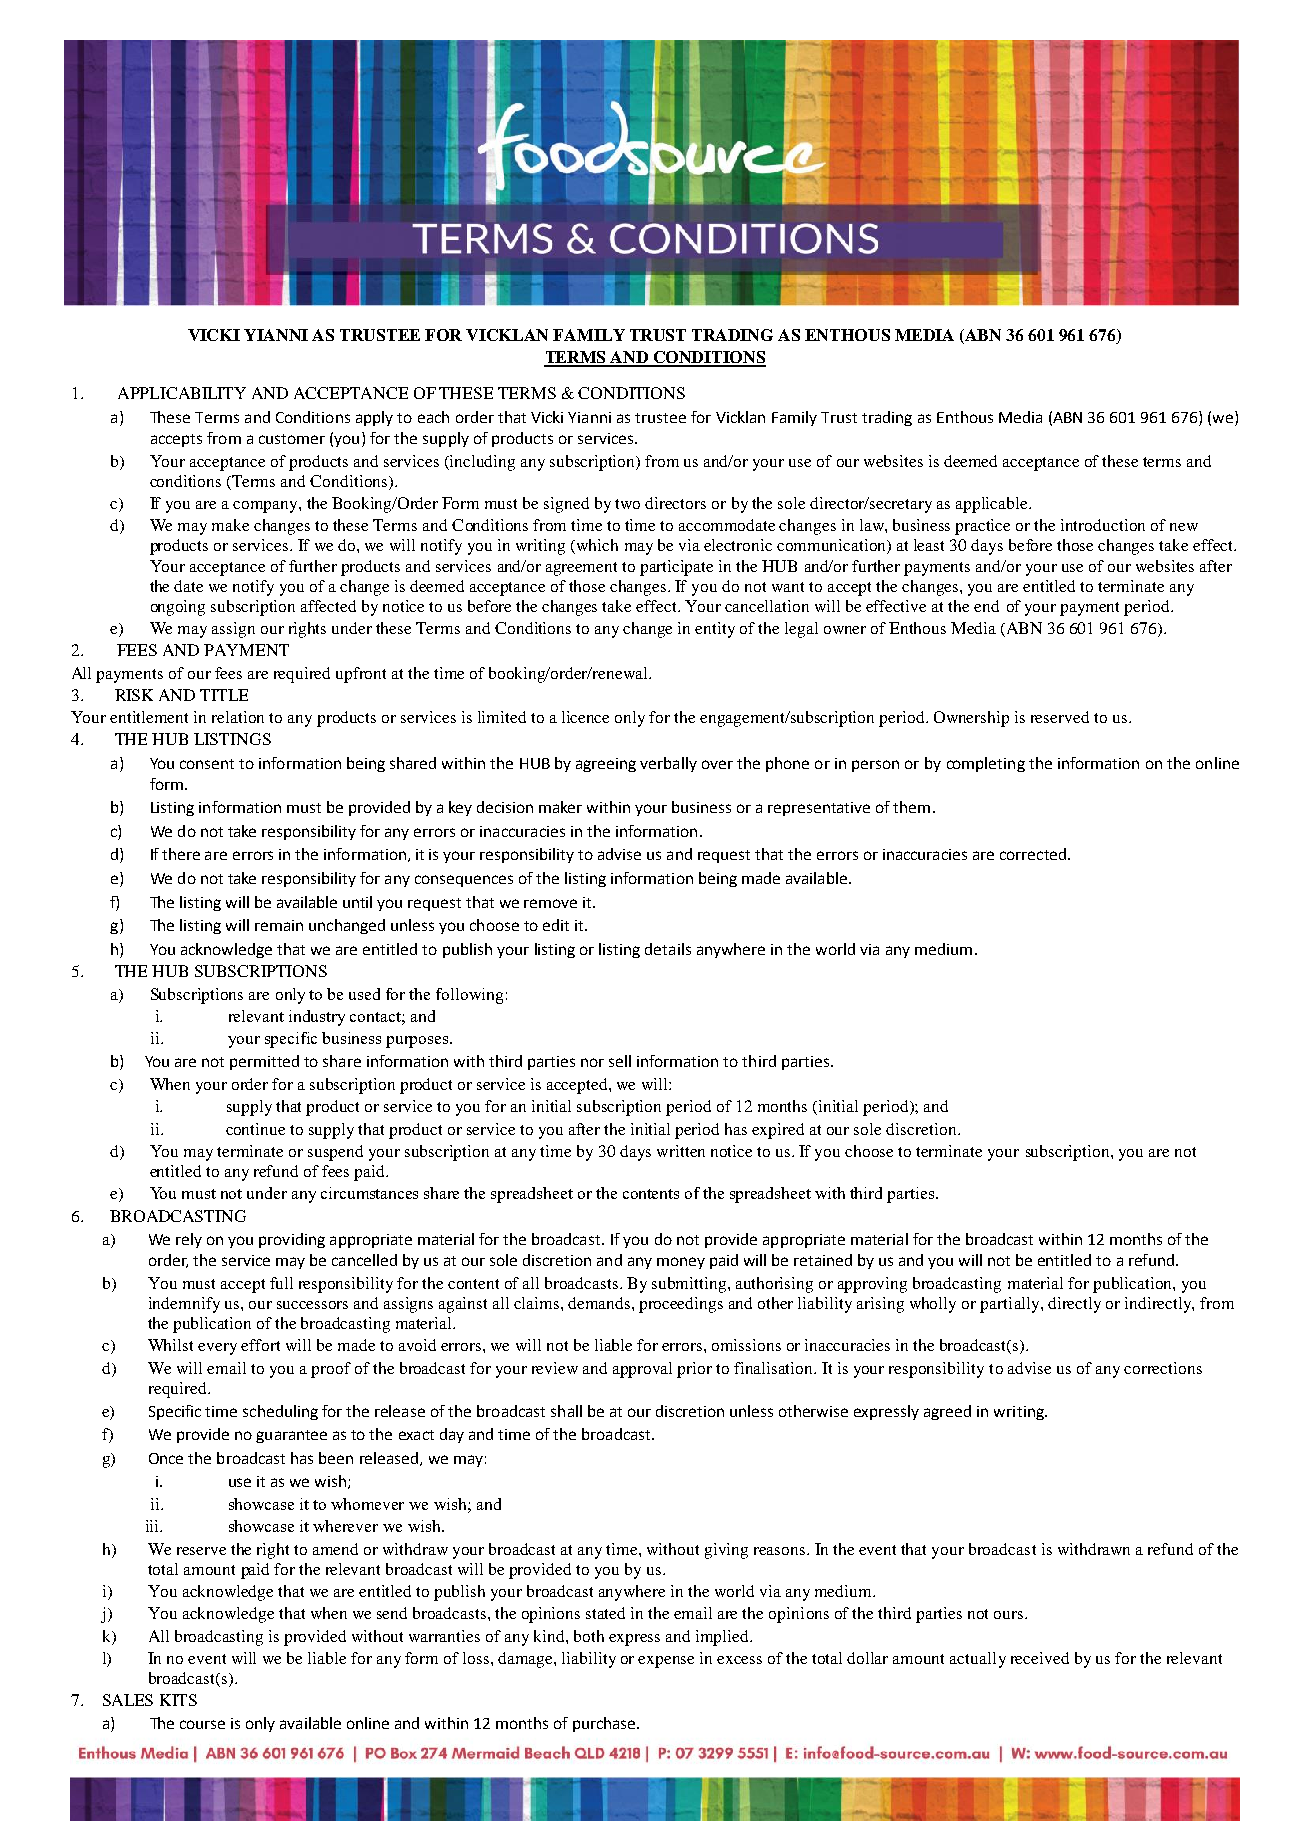 The image size is (1301, 1840). I want to click on customer, so click(292, 439).
